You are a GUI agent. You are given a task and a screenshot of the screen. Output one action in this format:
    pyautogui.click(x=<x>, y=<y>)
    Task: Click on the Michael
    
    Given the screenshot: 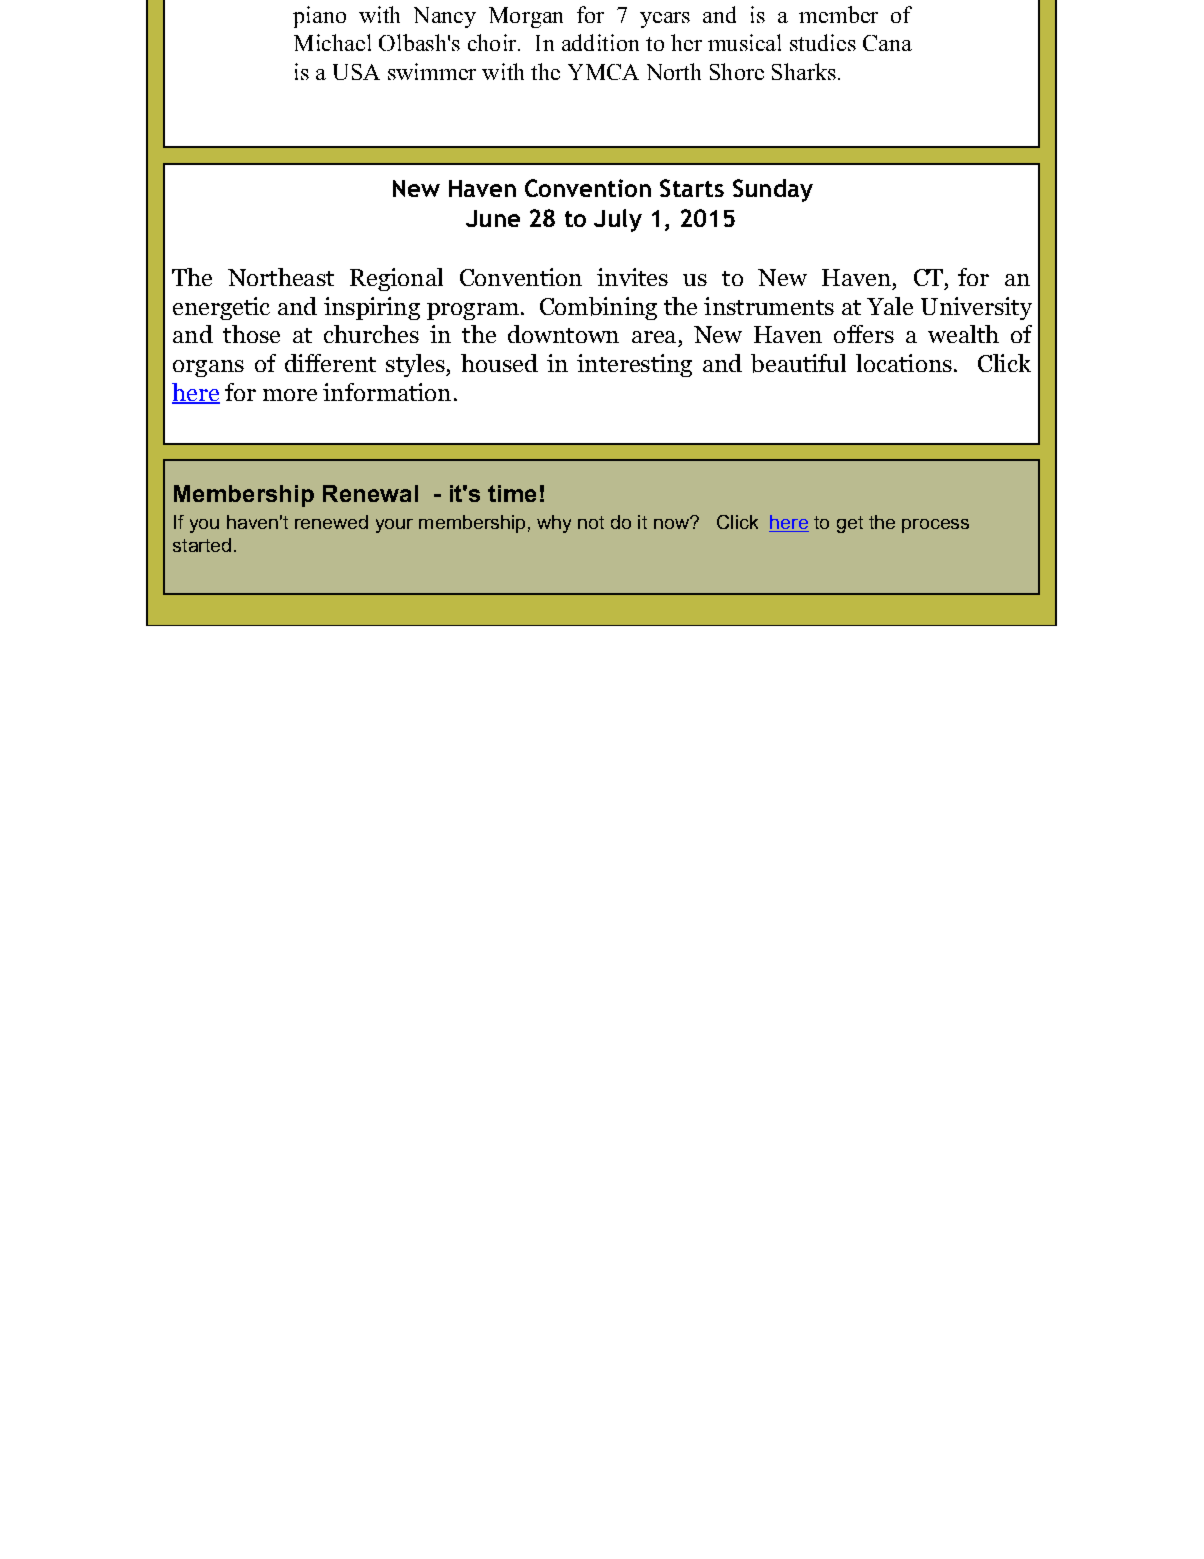 What is the action you would take?
    pyautogui.click(x=332, y=42)
